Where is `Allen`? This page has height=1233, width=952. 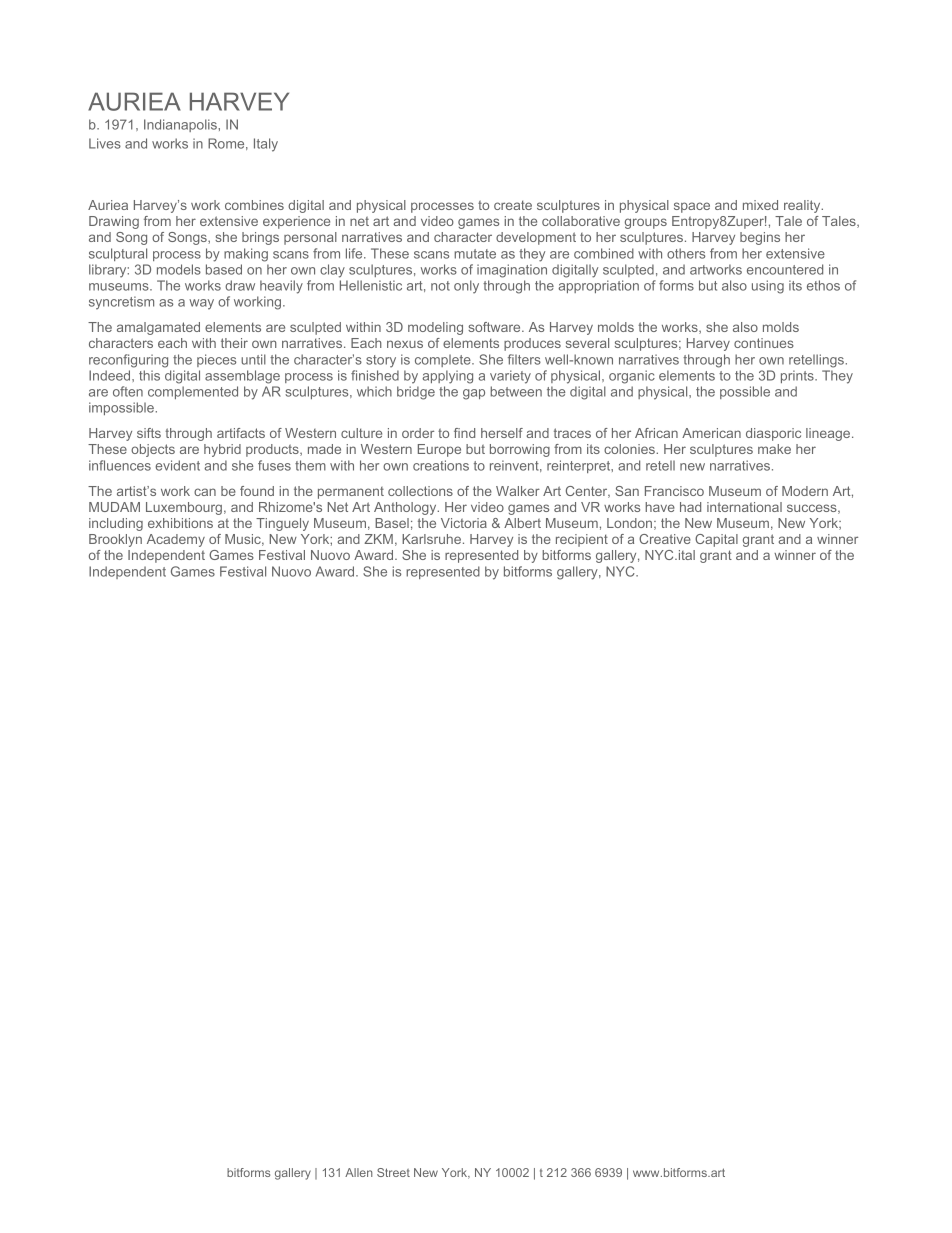
Allen is located at coordinates (359, 1172).
